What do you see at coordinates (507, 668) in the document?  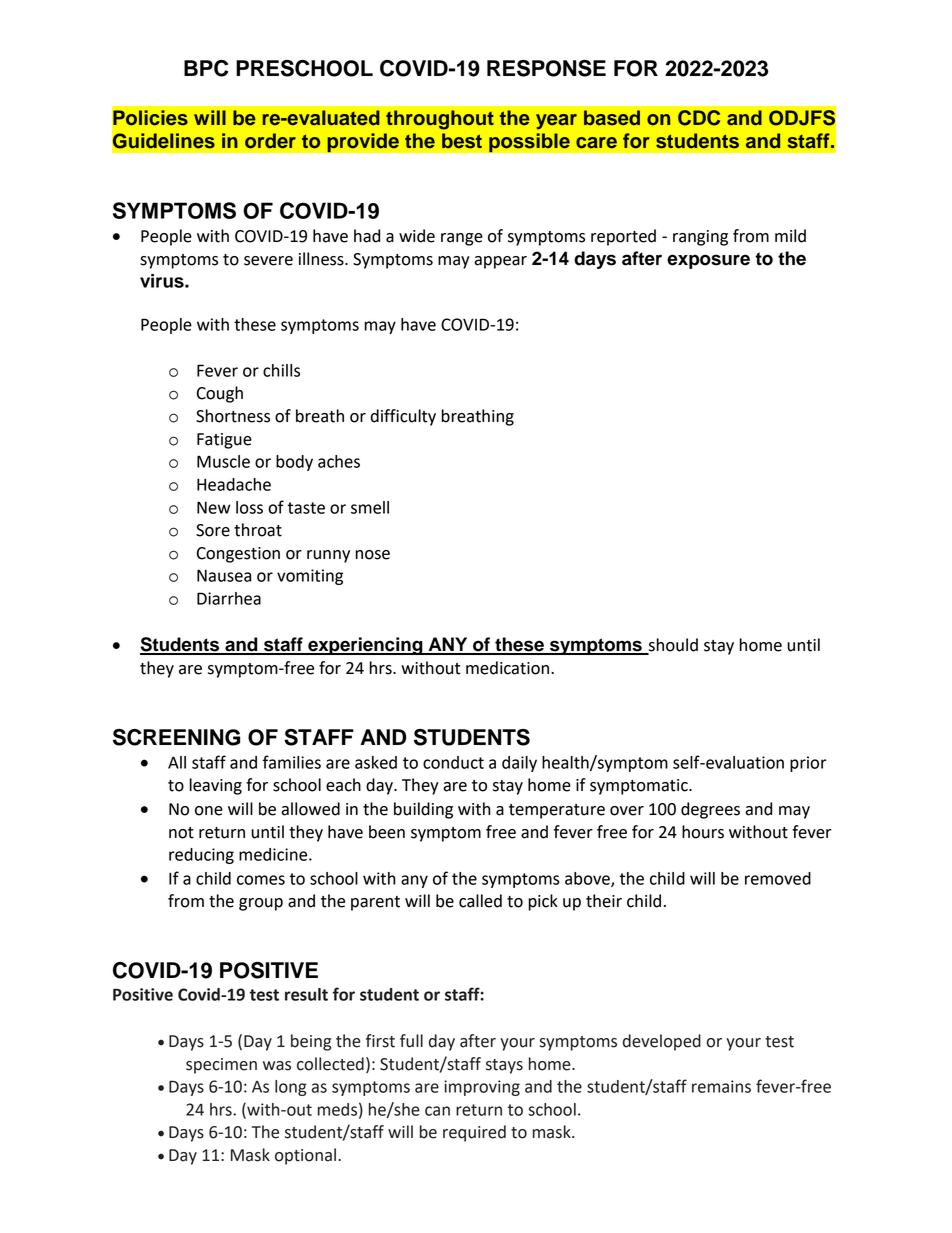 I see `medication` at bounding box center [507, 668].
